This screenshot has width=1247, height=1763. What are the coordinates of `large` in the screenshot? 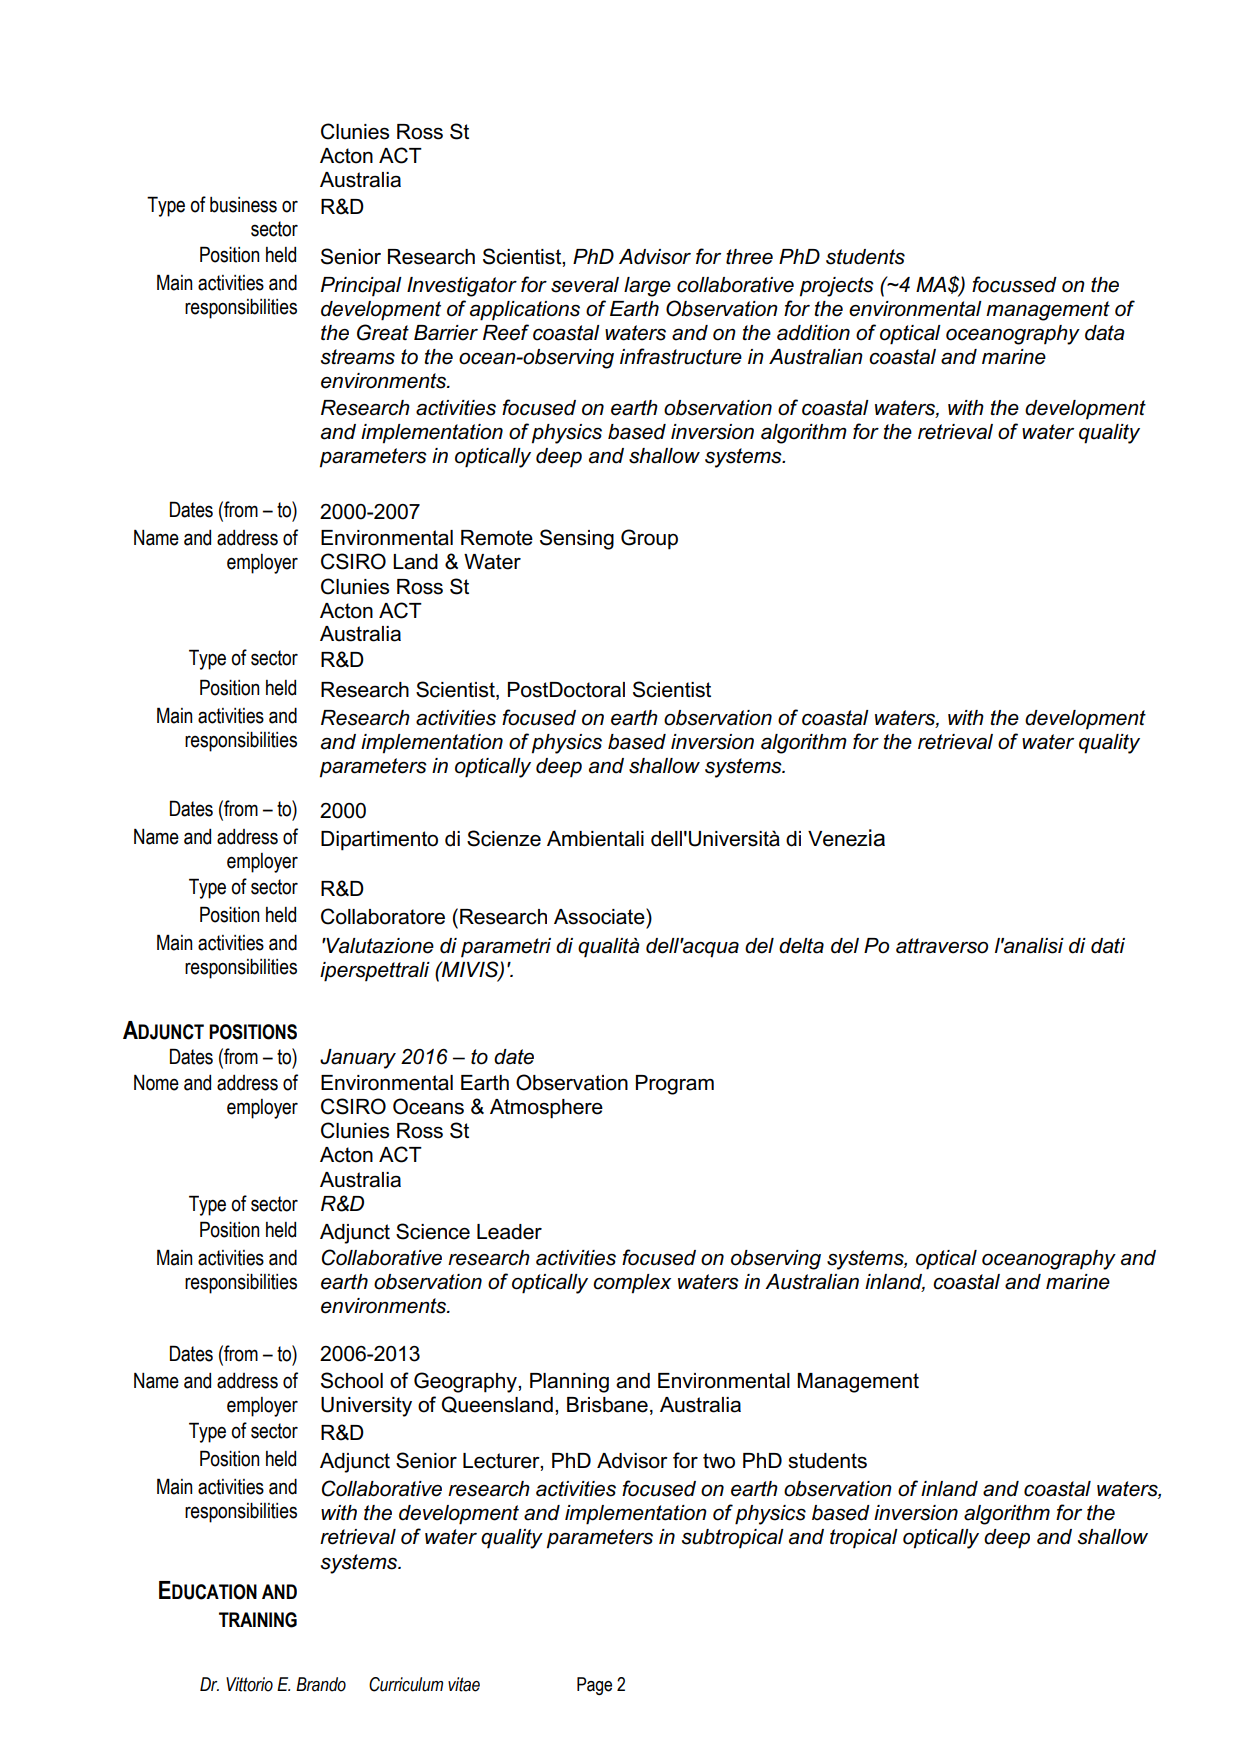 It's located at (647, 287).
